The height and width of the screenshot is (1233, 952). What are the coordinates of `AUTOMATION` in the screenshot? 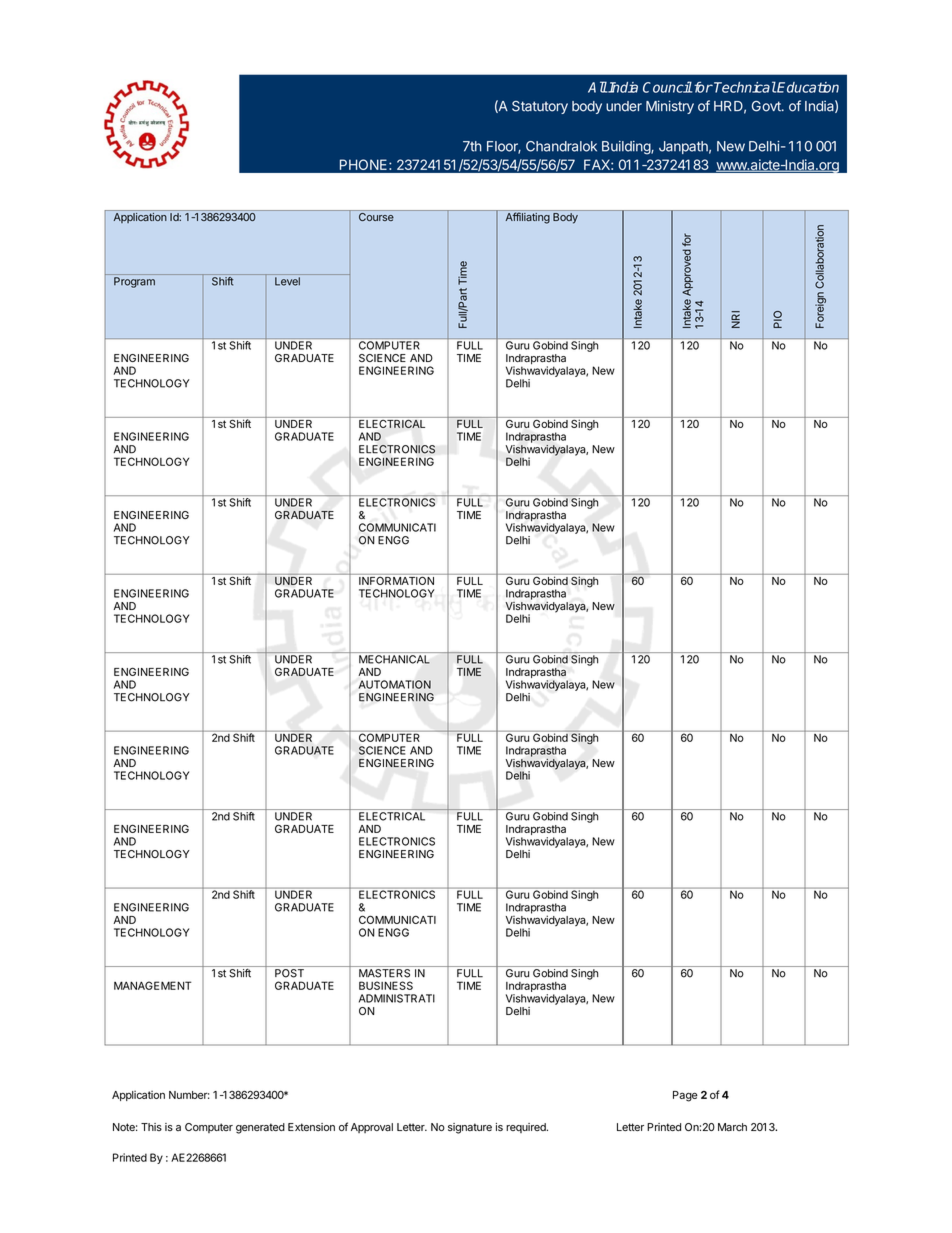 It's located at (394, 684).
